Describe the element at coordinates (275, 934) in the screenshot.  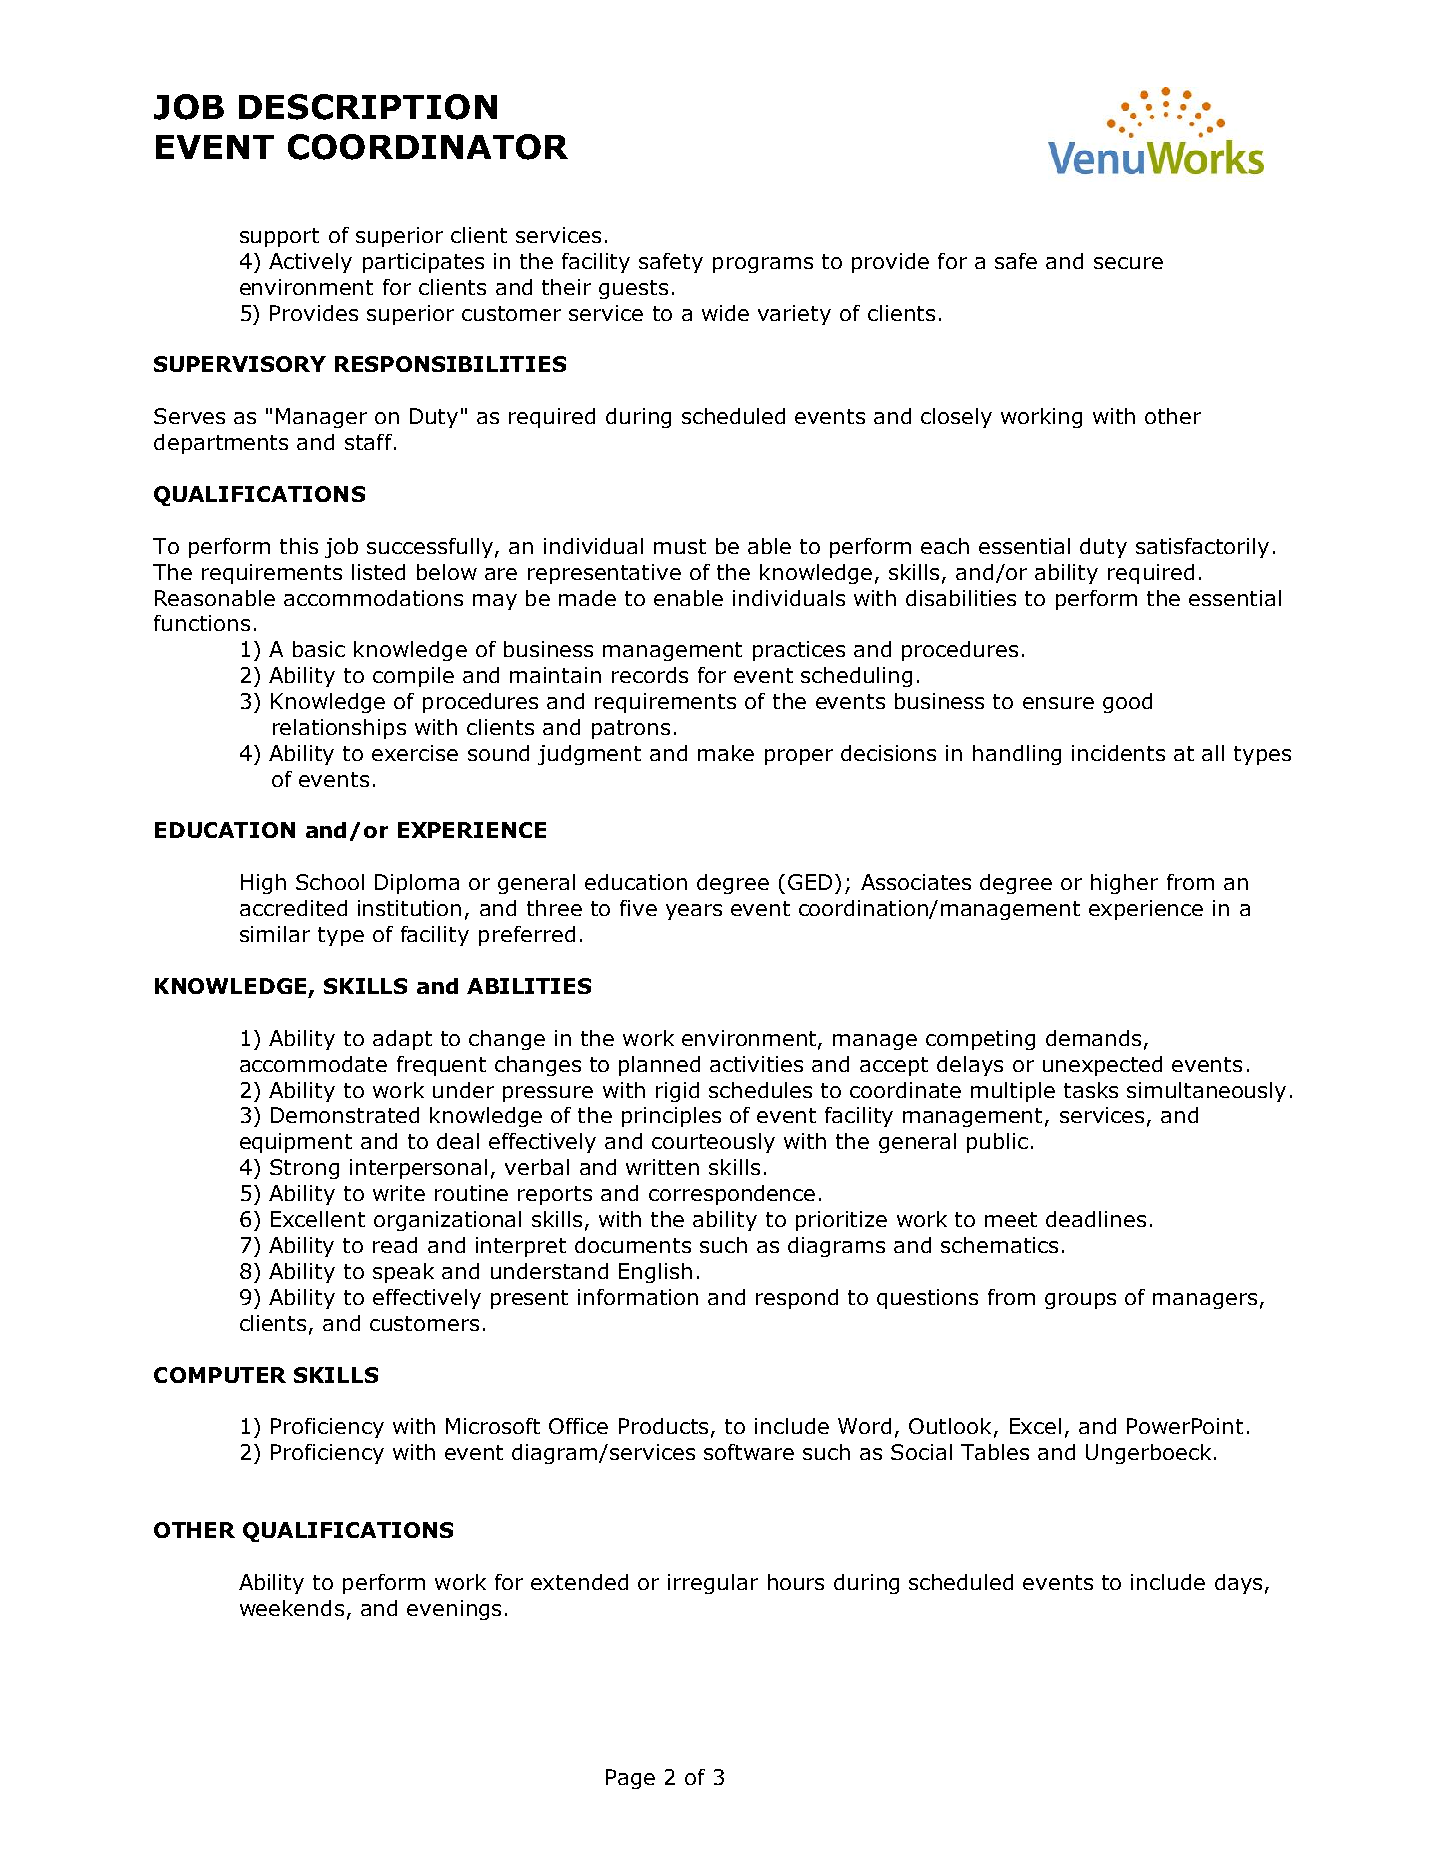
I see `similar` at that location.
